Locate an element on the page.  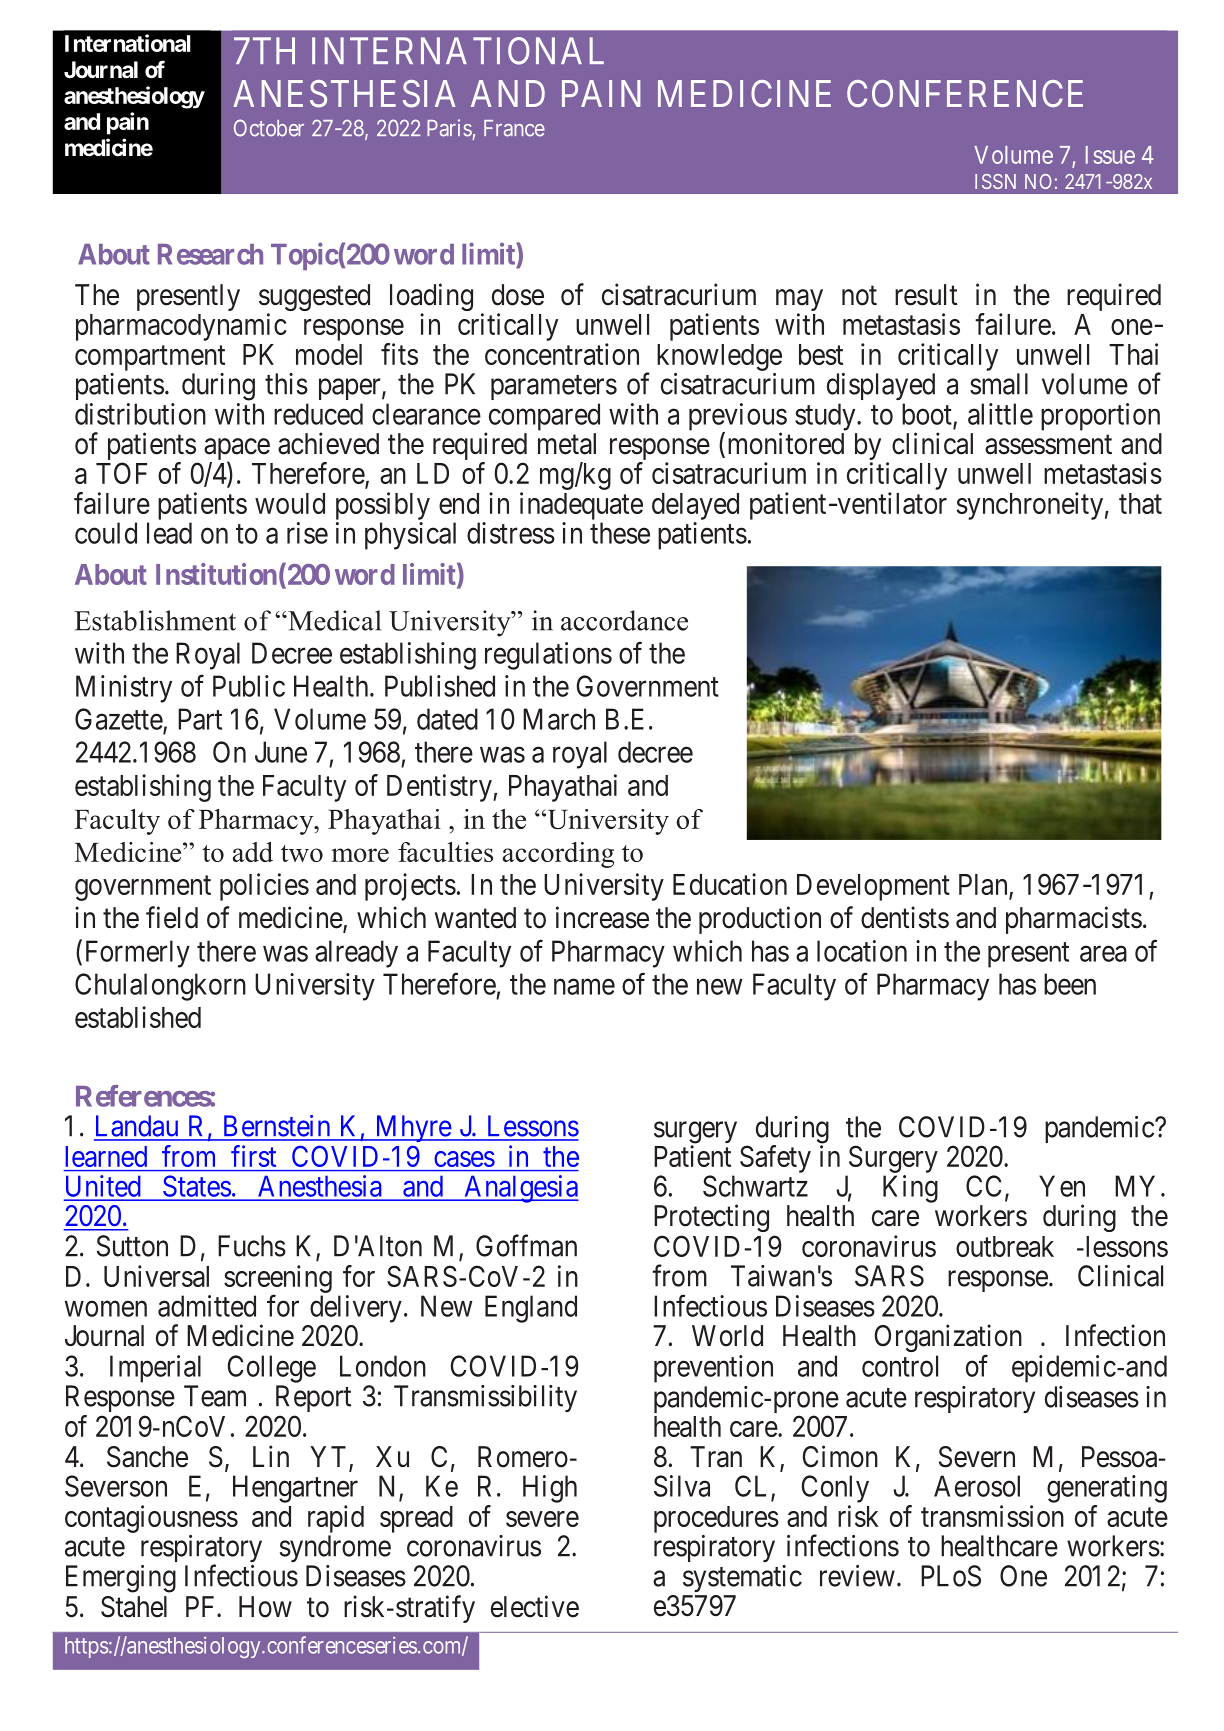
October is located at coordinates (269, 128).
